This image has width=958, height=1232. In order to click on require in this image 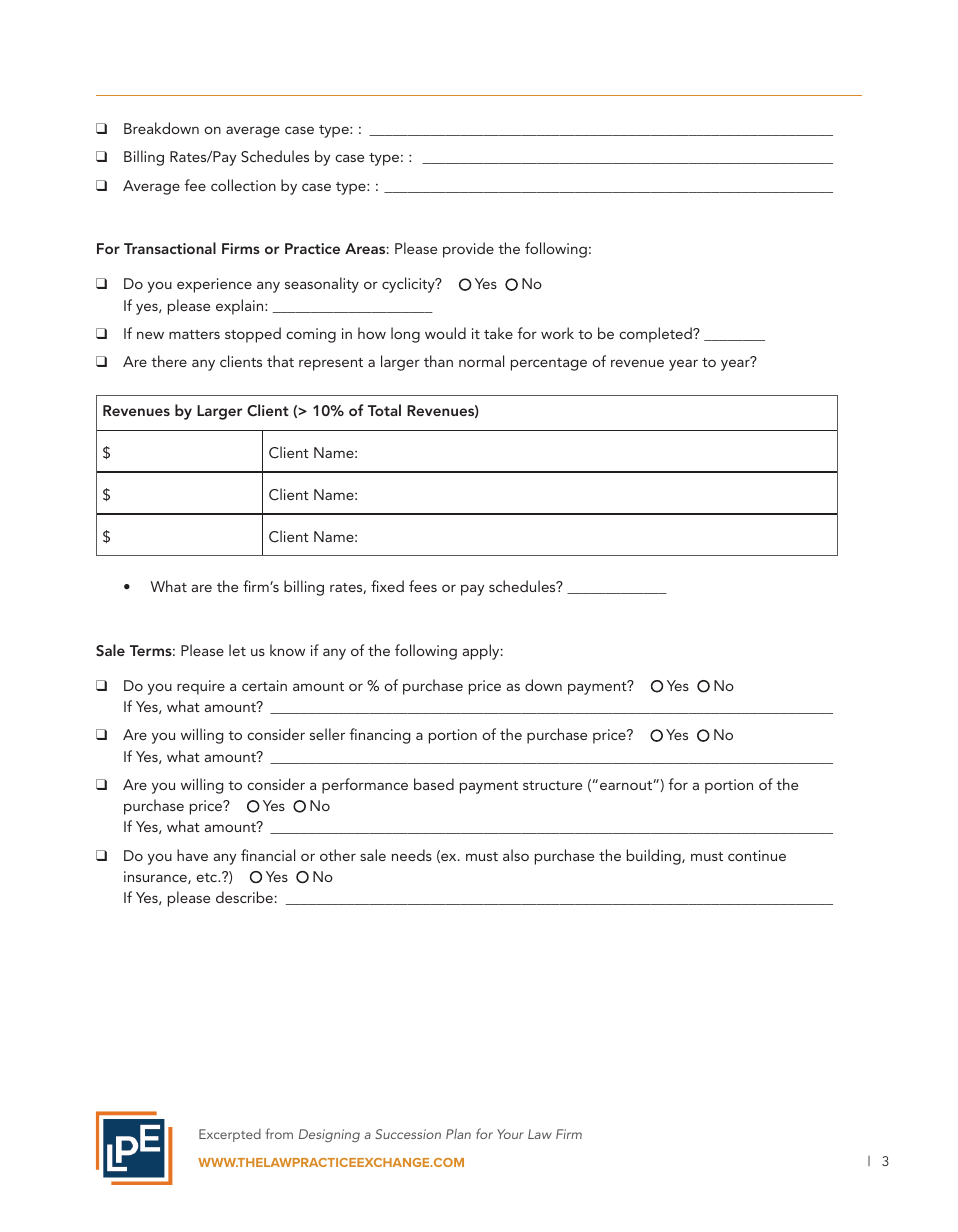, I will do `click(201, 687)`.
